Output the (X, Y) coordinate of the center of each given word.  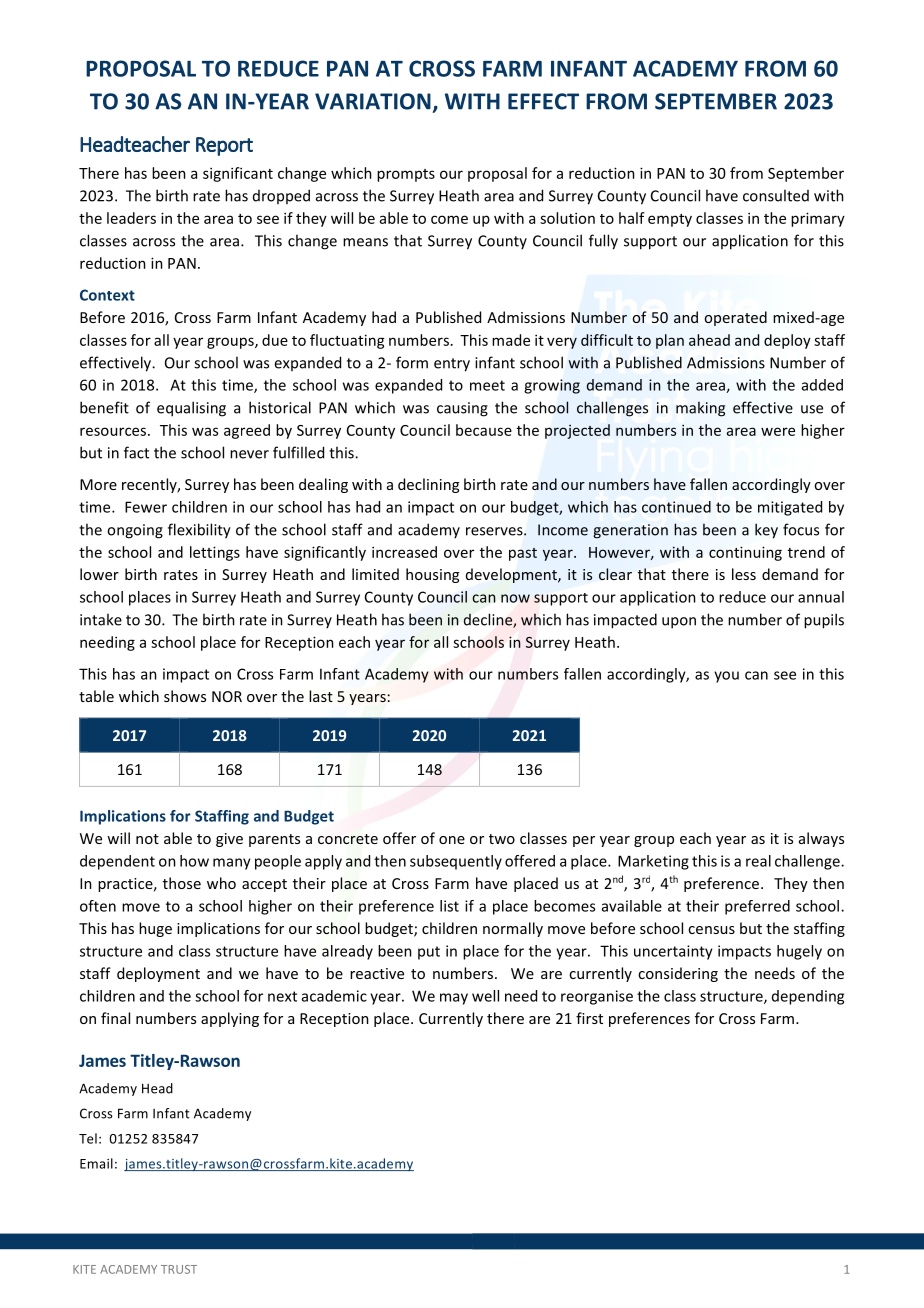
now (515, 598)
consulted (776, 195)
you (726, 677)
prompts (406, 175)
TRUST (179, 1269)
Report (224, 146)
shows (185, 696)
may (454, 999)
